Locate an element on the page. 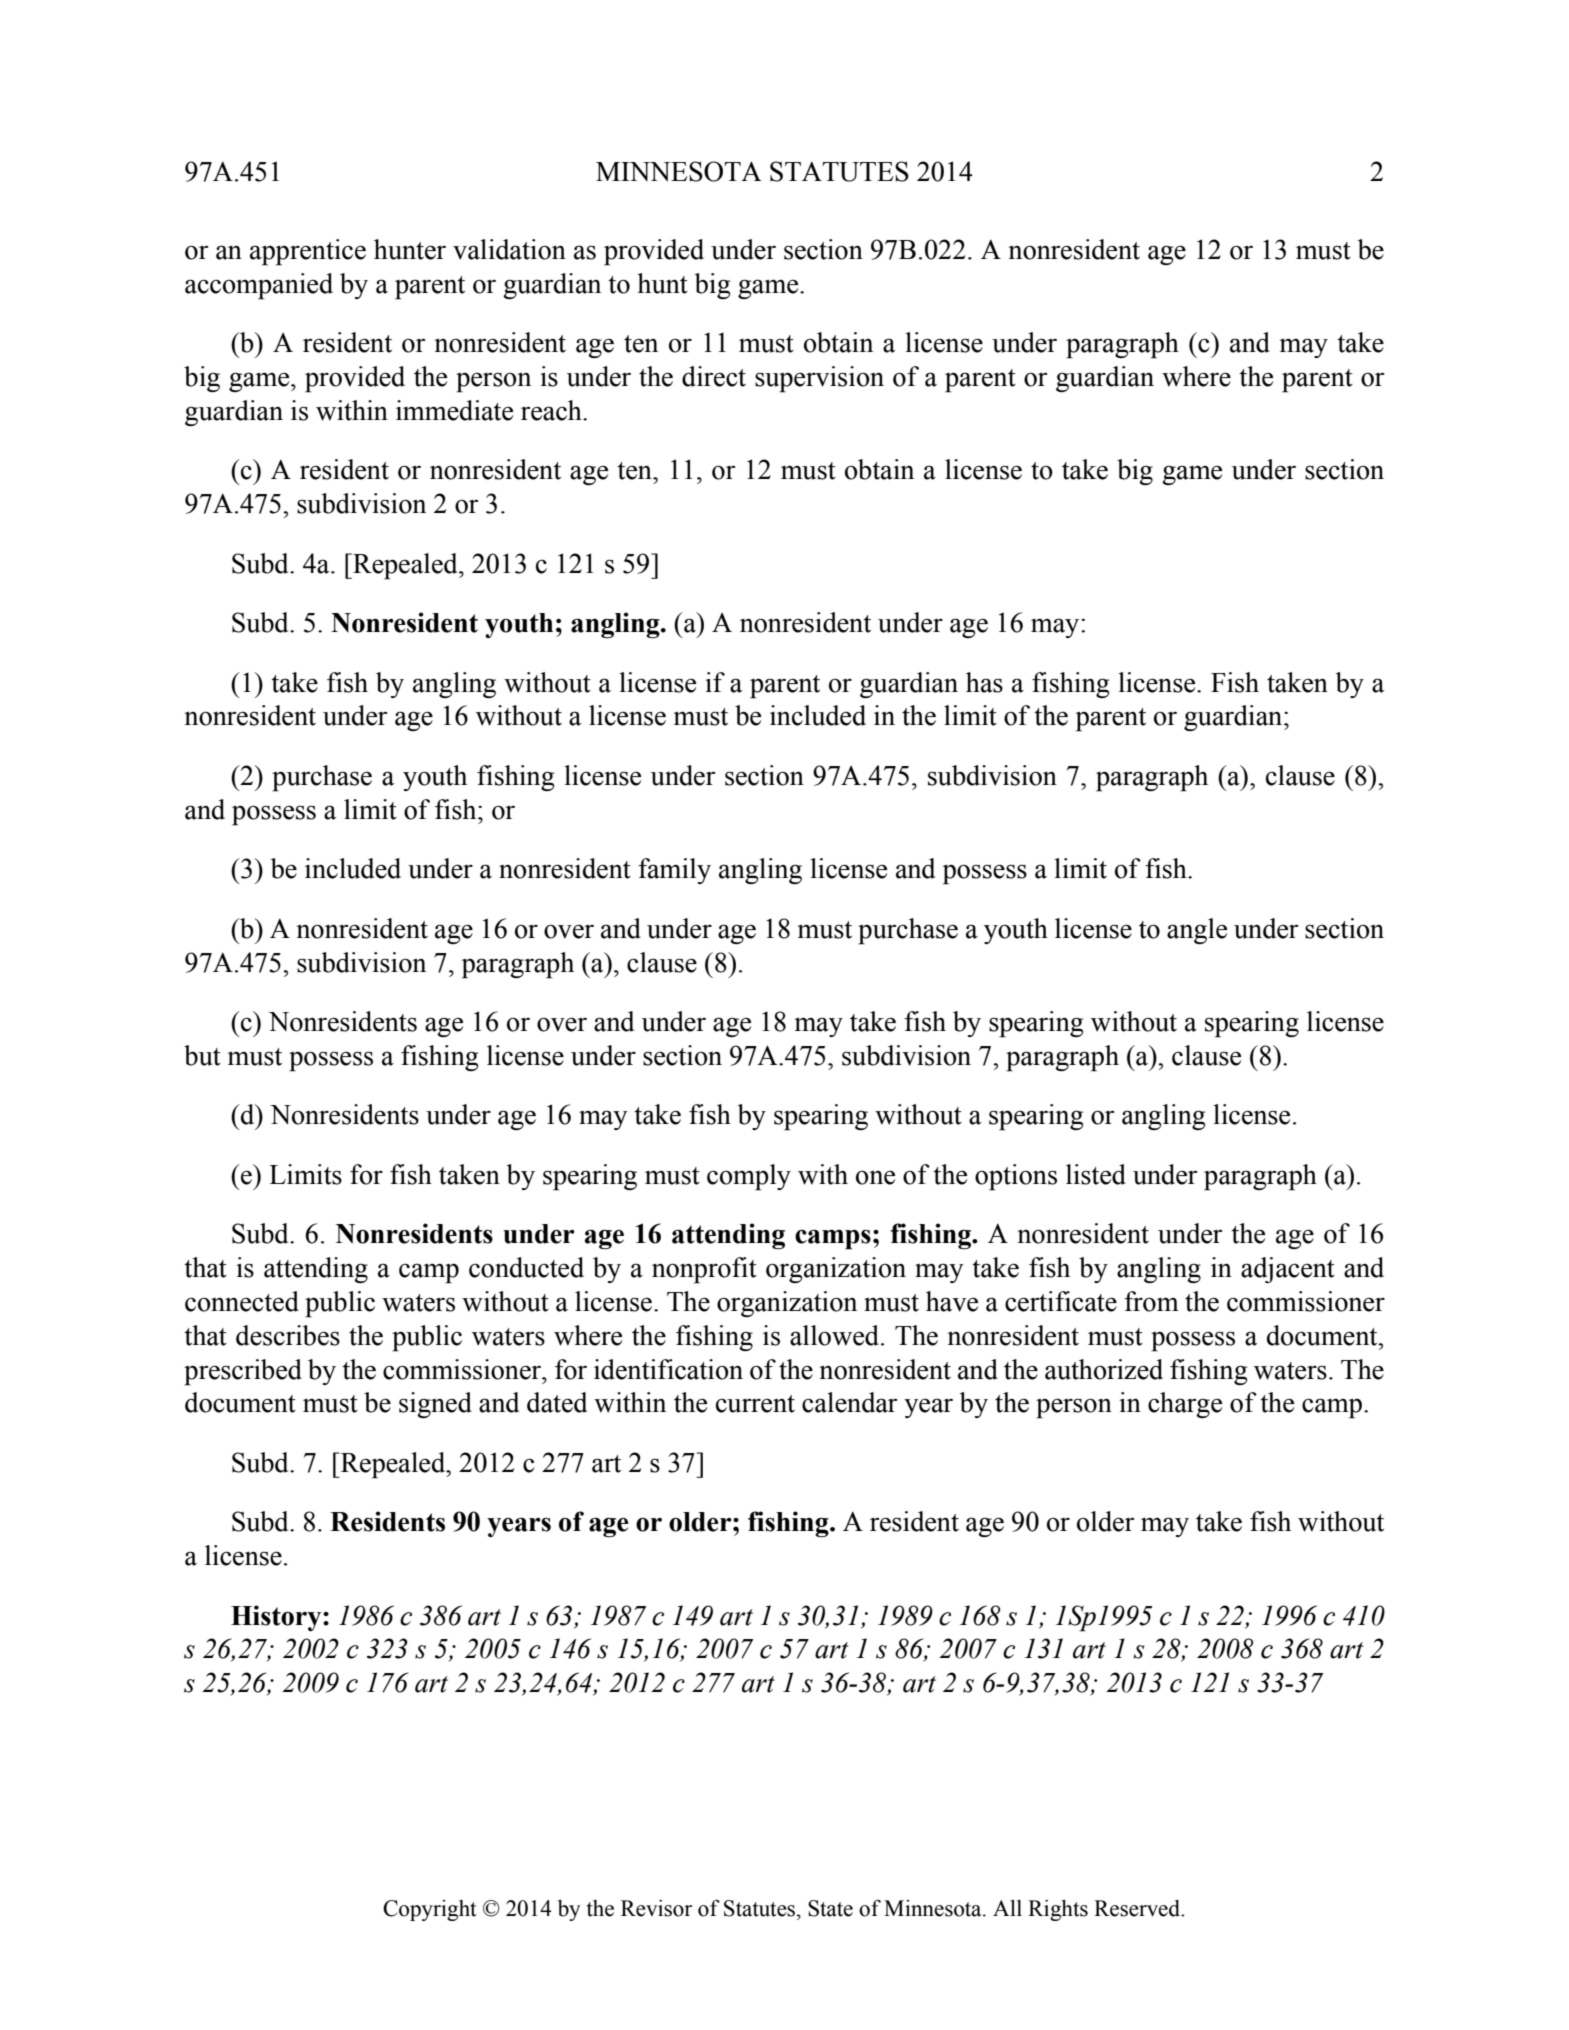  current is located at coordinates (755, 1404).
